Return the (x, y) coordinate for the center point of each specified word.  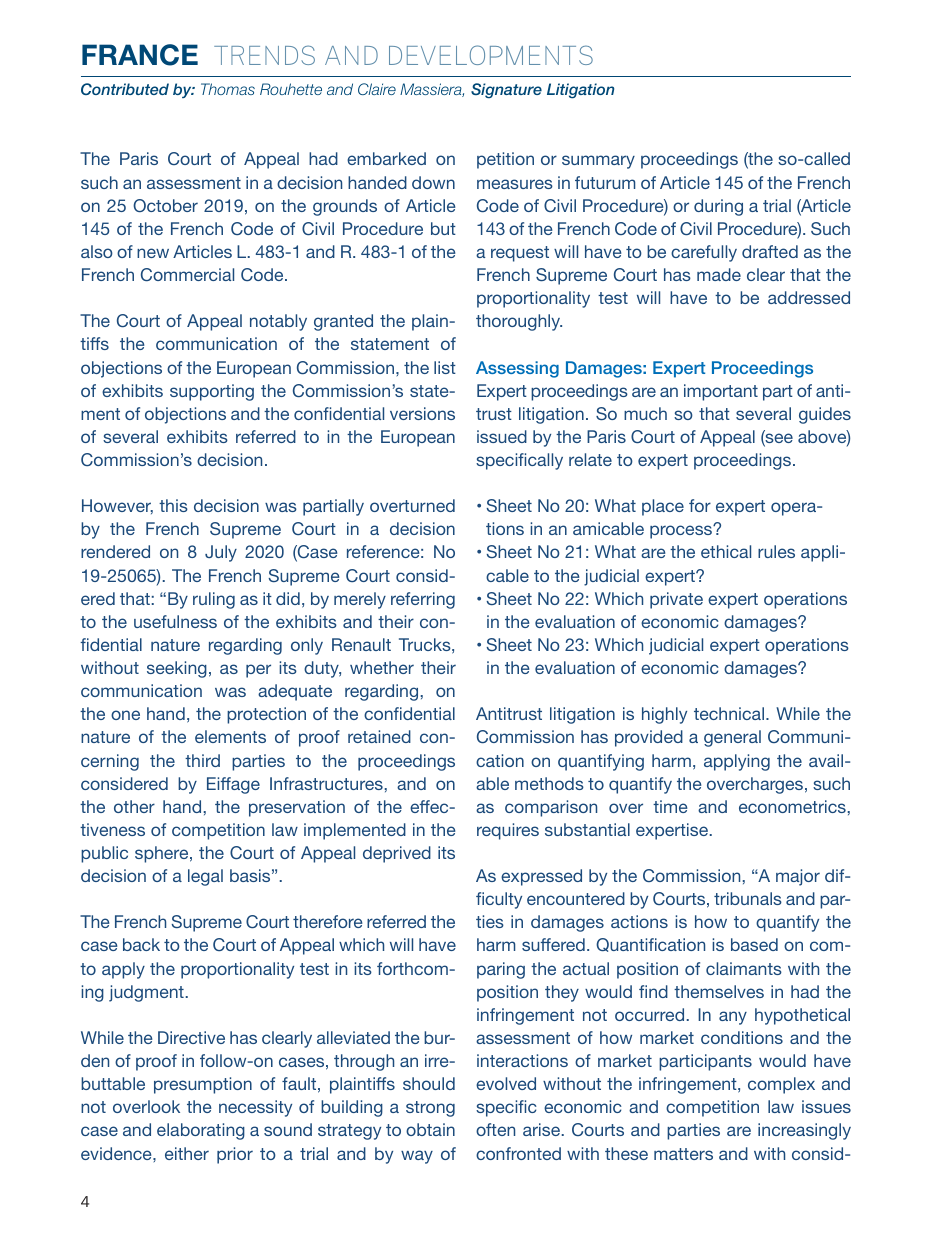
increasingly (804, 1131)
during (718, 207)
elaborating (201, 1131)
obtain (430, 1129)
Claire (377, 89)
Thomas (228, 89)
